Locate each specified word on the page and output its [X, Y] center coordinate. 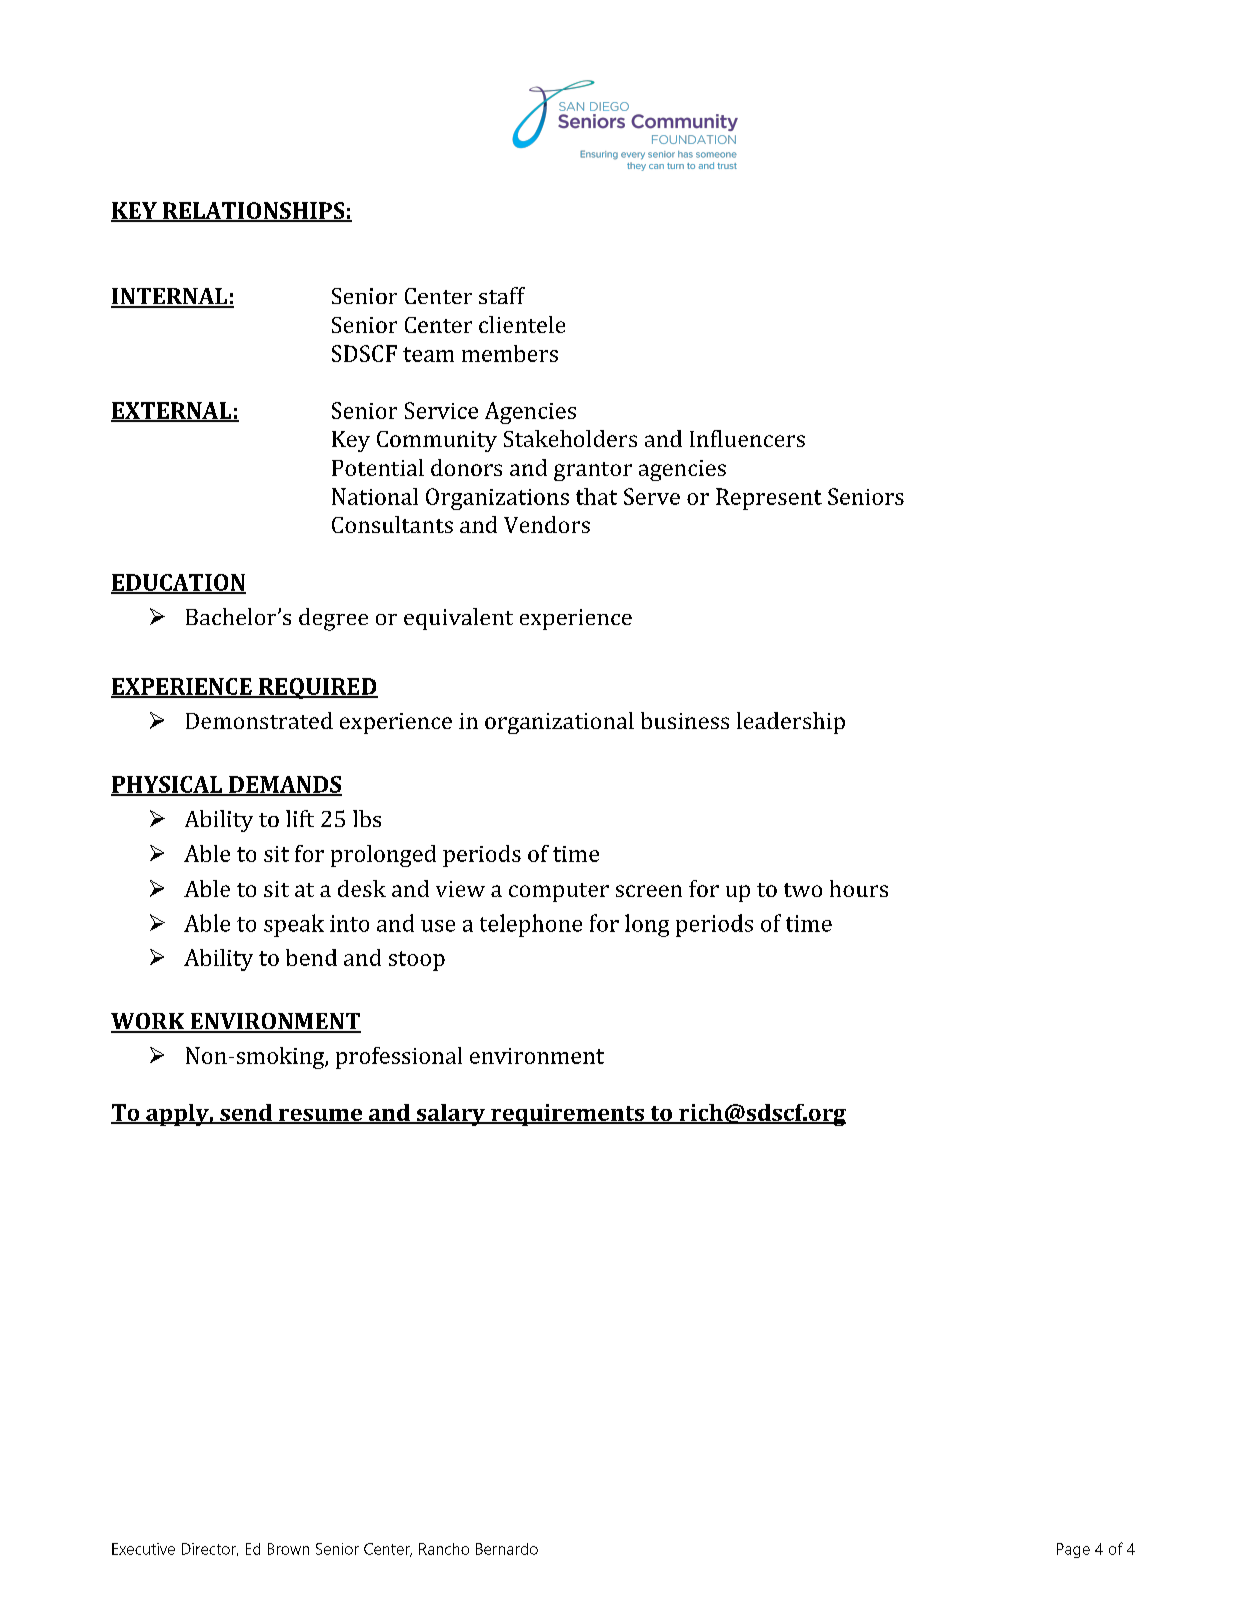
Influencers [747, 438]
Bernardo [507, 1549]
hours [859, 888]
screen [649, 891]
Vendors [547, 524]
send [246, 1114]
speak [294, 925]
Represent [769, 499]
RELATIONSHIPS [253, 211]
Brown [288, 1549]
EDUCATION [178, 583]
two [803, 890]
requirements [567, 1115]
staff [502, 295]
